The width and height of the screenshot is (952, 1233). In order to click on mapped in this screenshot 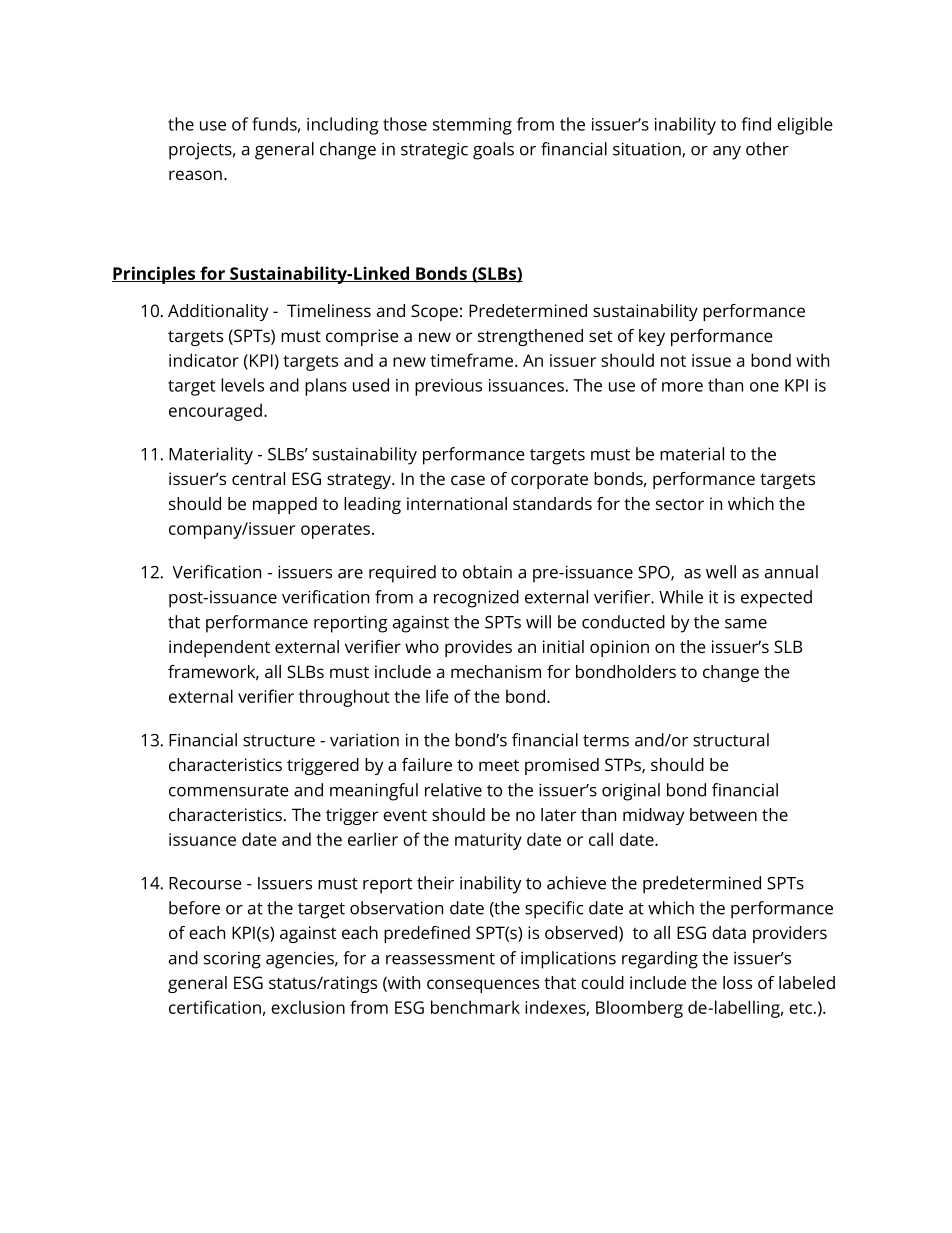, I will do `click(285, 505)`.
